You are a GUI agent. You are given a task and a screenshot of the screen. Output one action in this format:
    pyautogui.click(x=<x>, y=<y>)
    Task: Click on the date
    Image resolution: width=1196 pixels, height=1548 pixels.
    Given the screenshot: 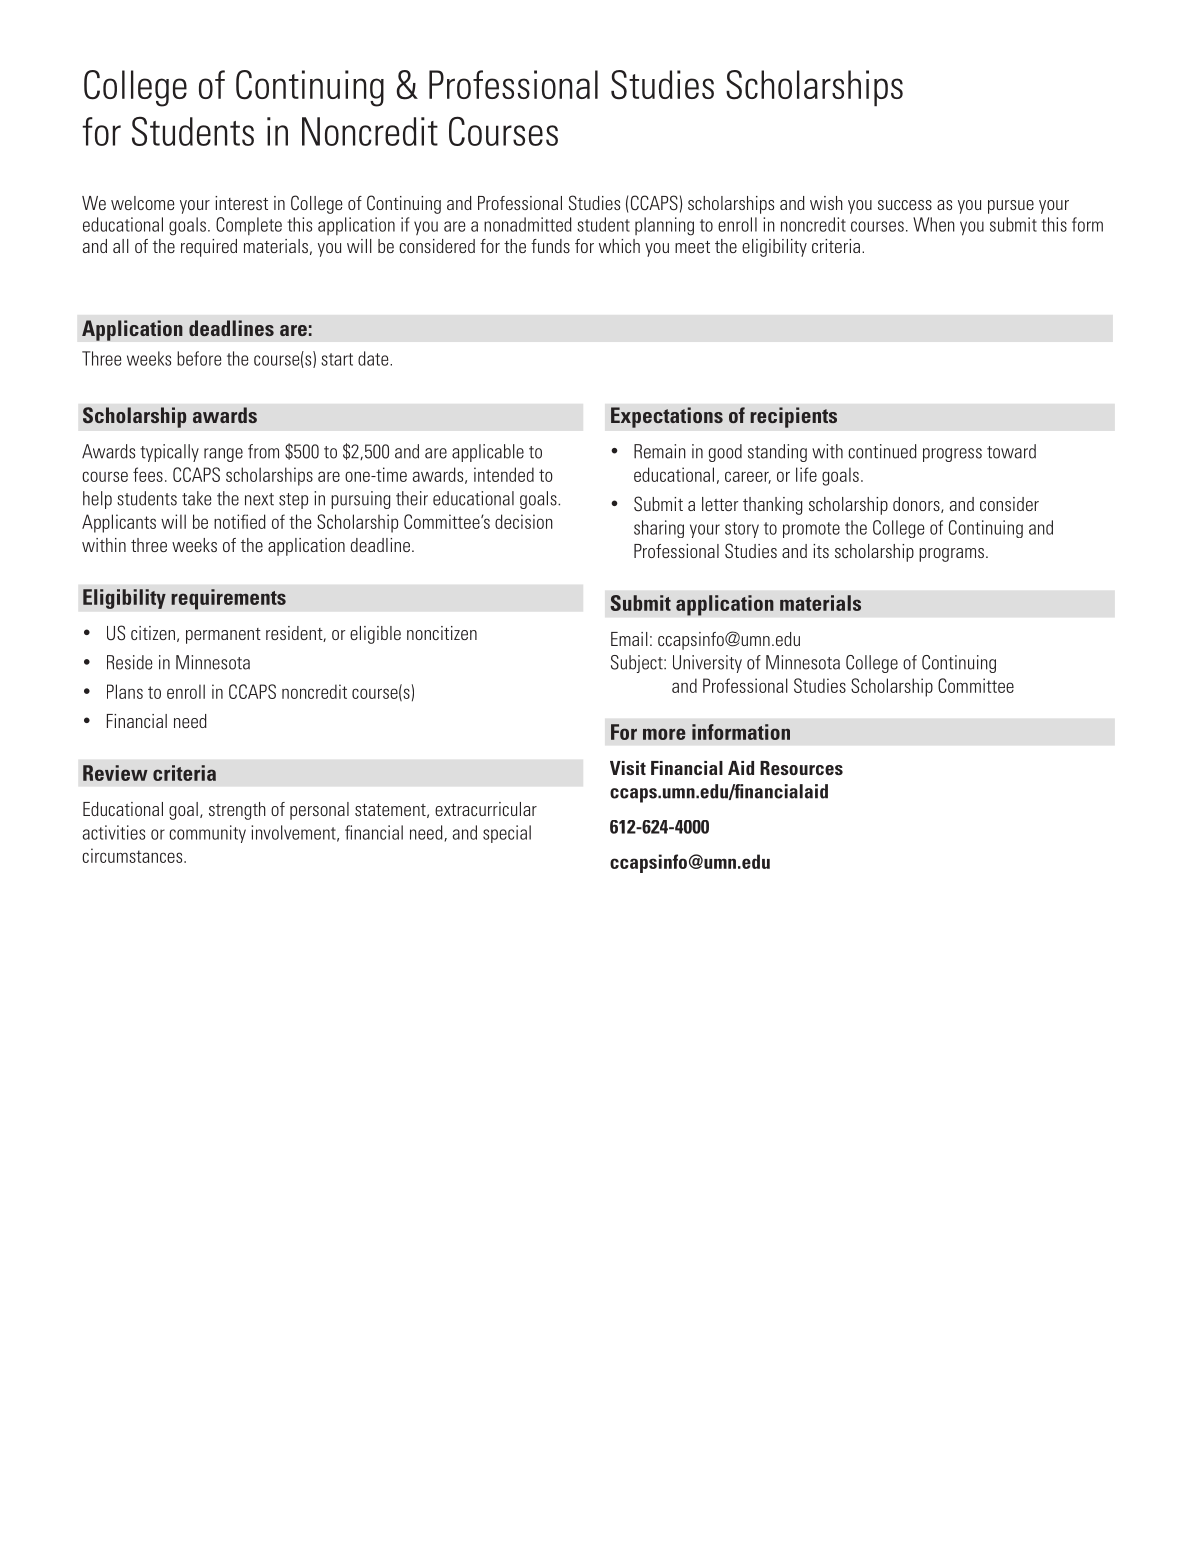 What is the action you would take?
    pyautogui.click(x=374, y=358)
